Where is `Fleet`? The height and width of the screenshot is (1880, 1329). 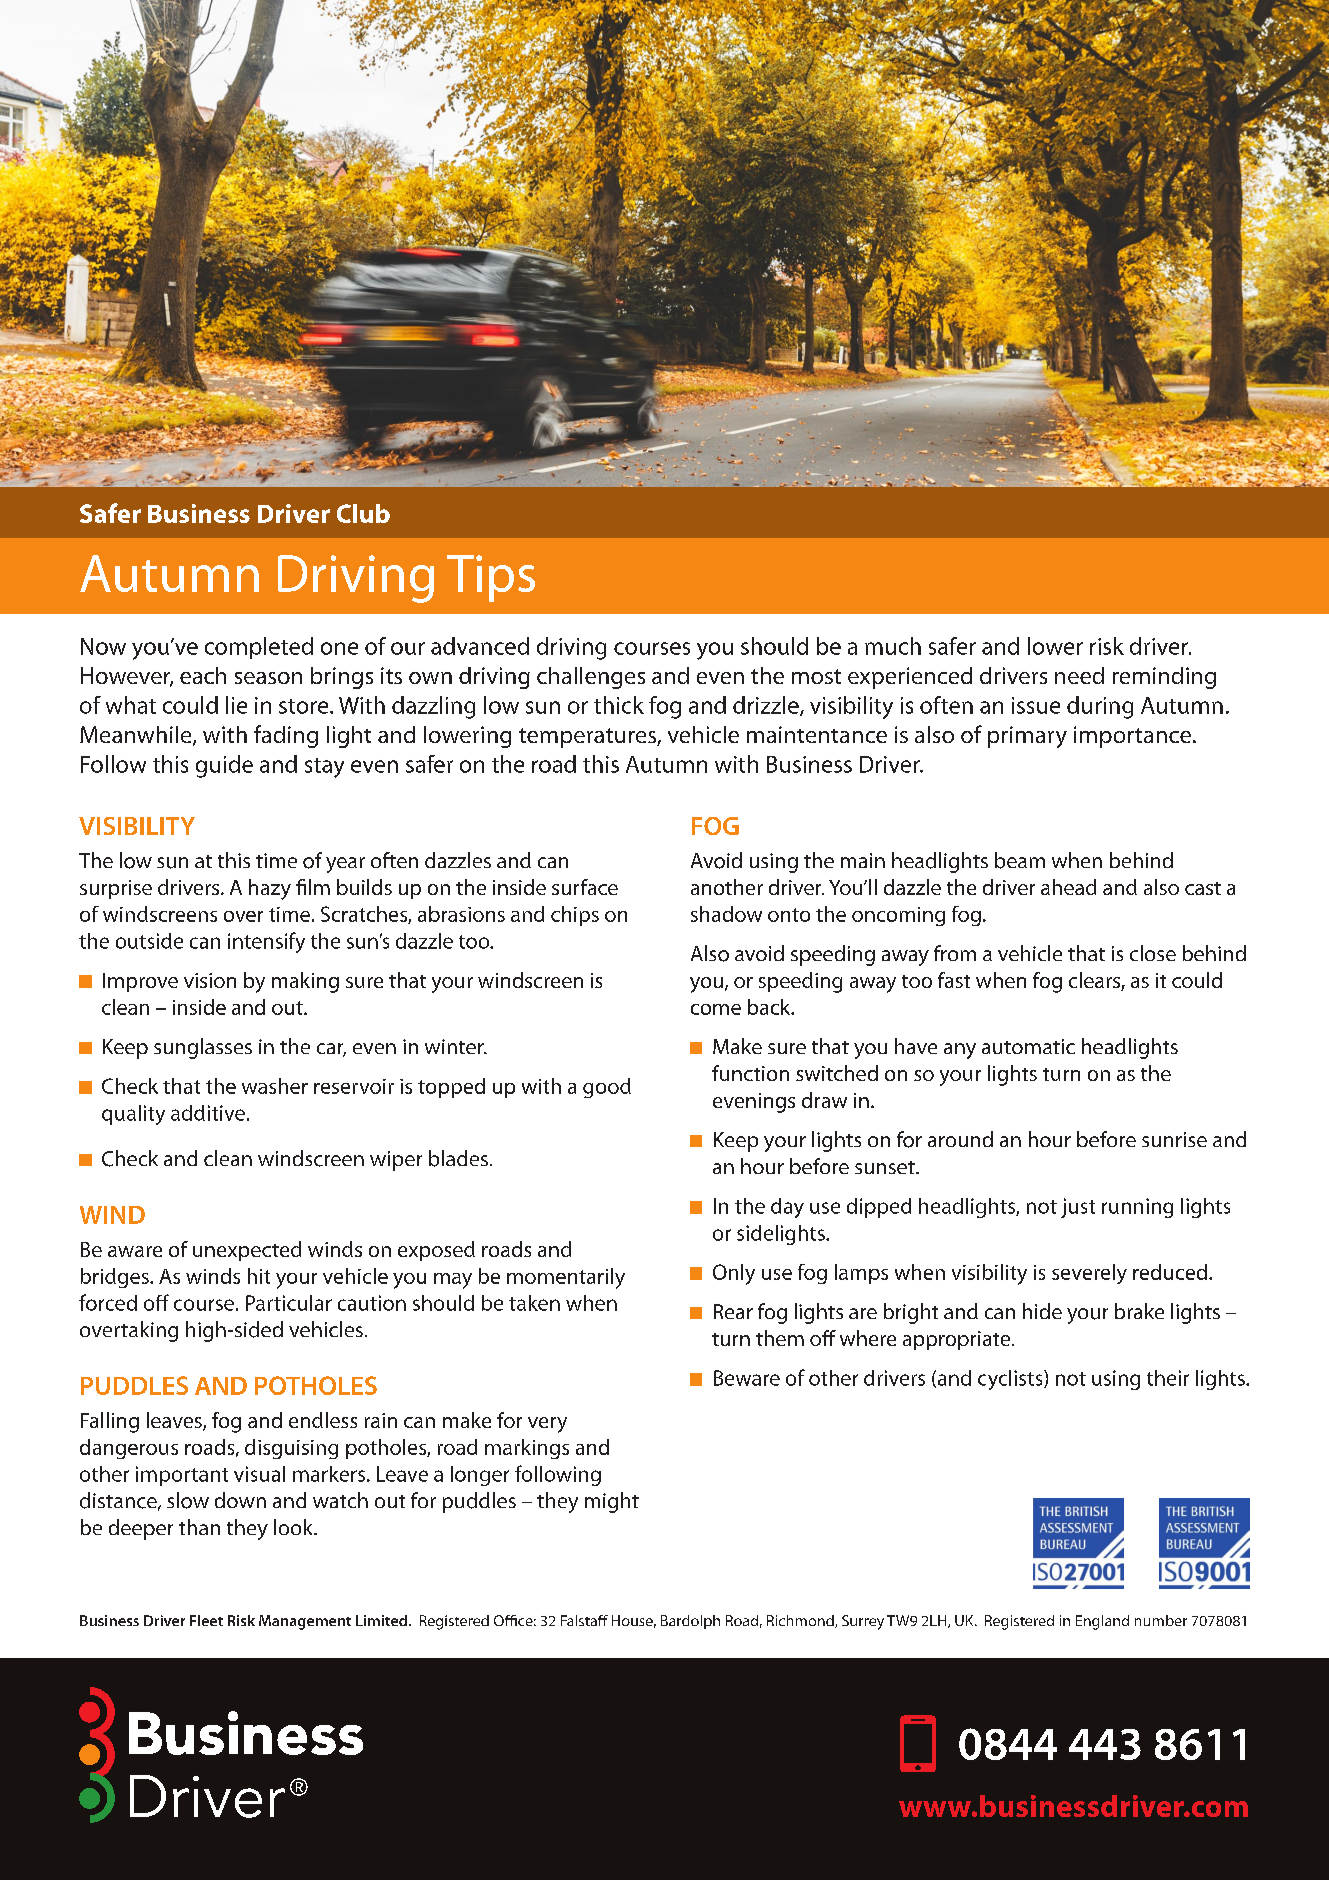 Fleet is located at coordinates (206, 1620).
